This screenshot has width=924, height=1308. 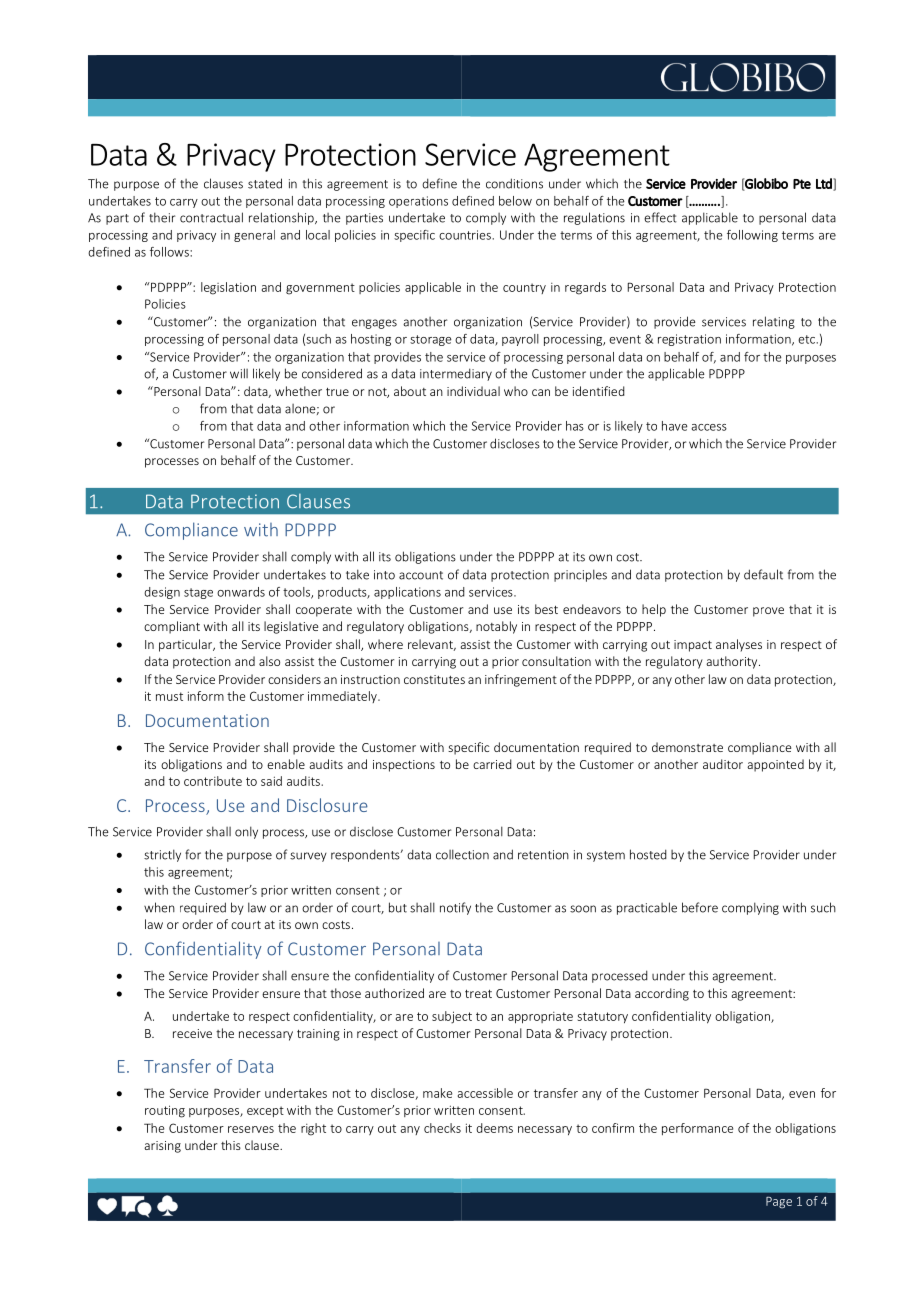 I want to click on when, so click(x=159, y=907).
